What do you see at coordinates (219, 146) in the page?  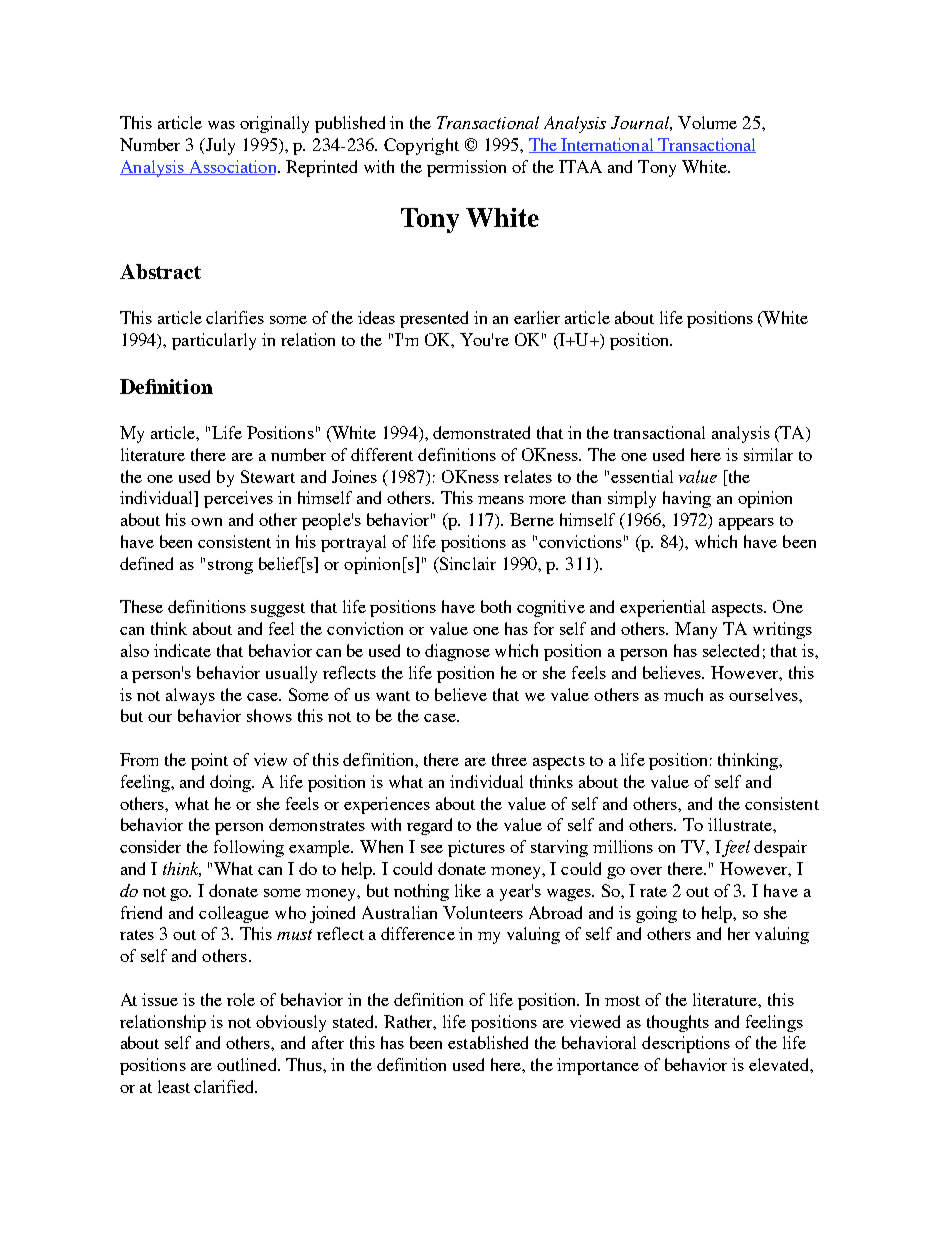 I see `July` at bounding box center [219, 146].
